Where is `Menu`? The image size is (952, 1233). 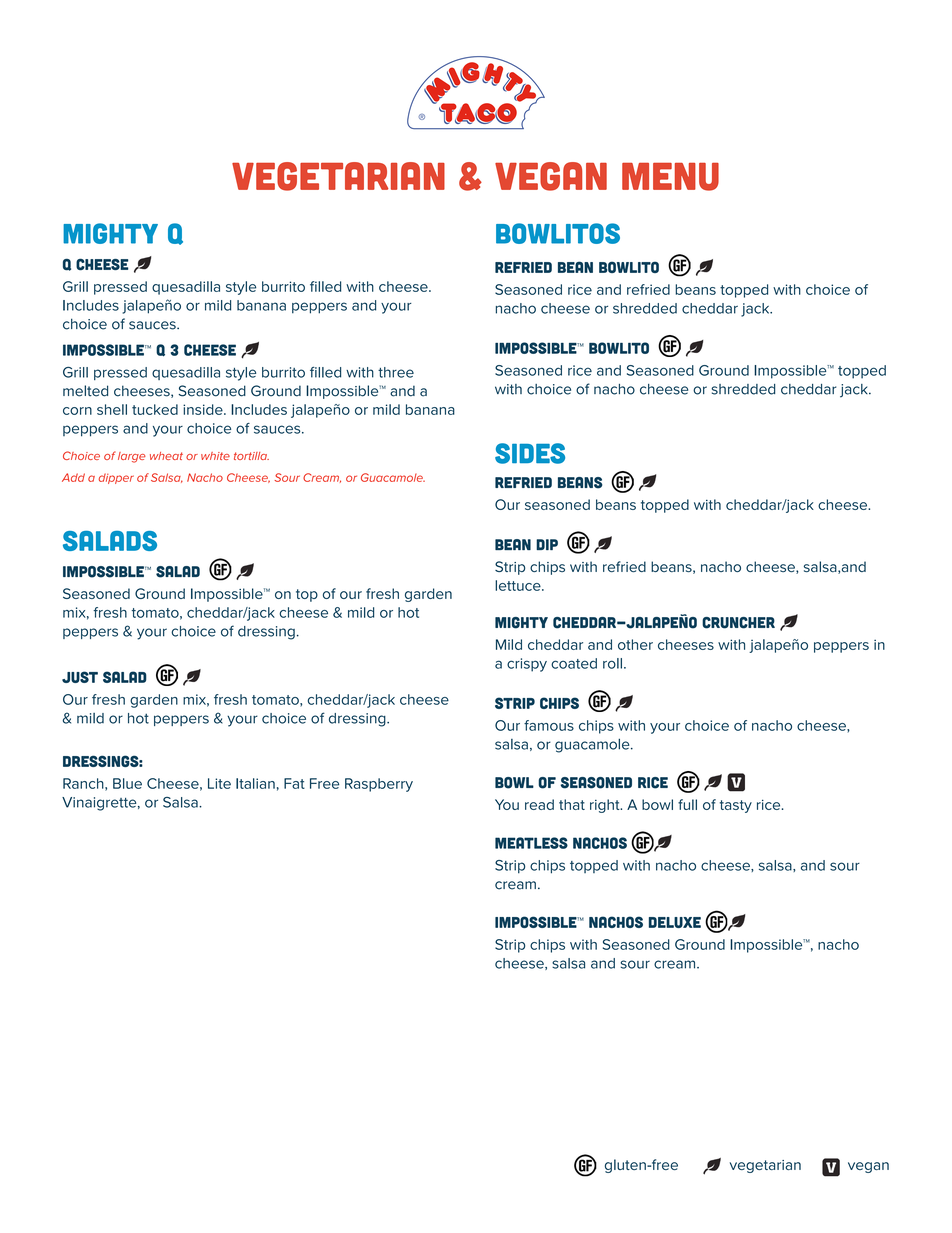 Menu is located at coordinates (670, 177).
